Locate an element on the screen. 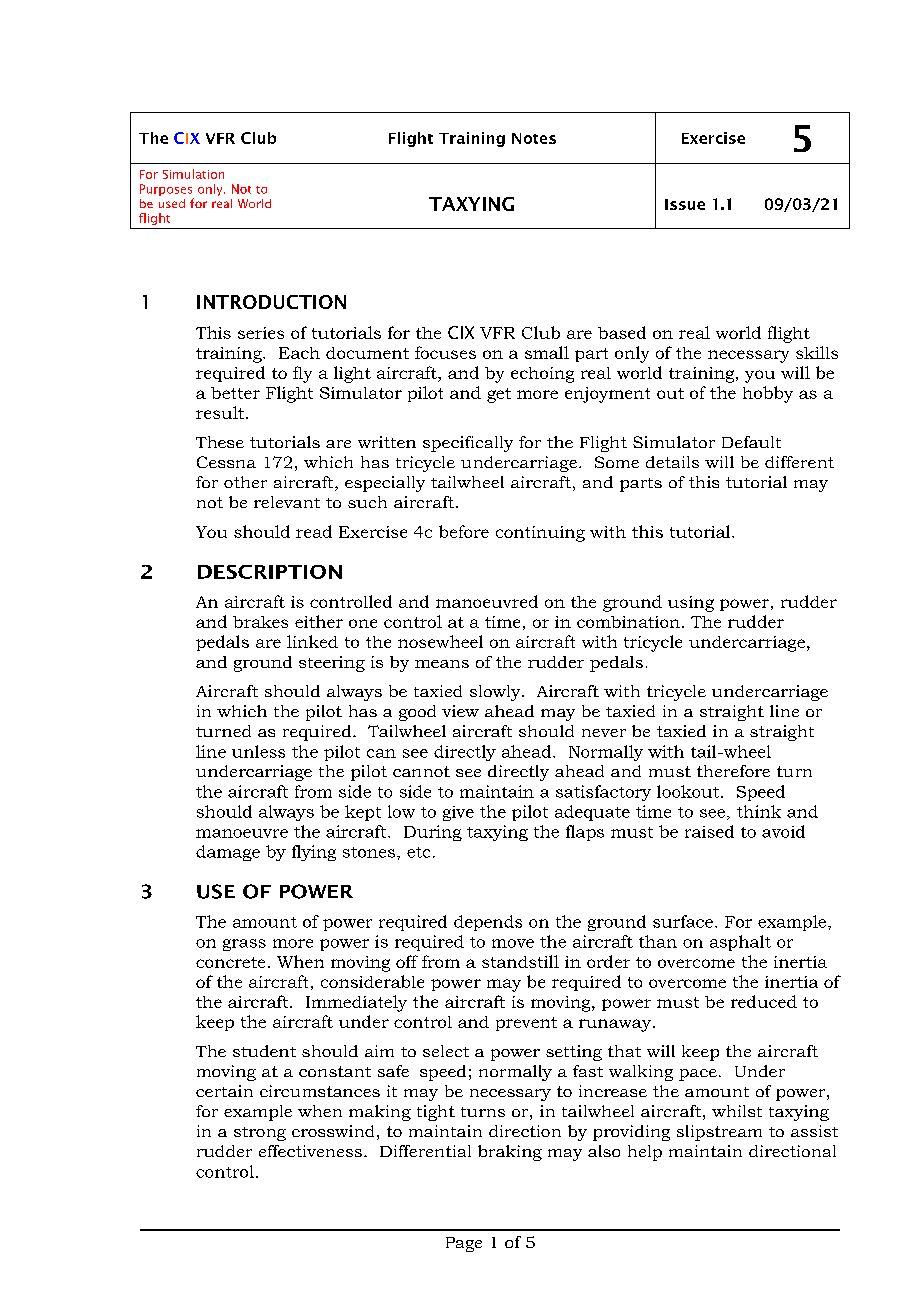 This screenshot has height=1308, width=924. Page is located at coordinates (464, 1244).
